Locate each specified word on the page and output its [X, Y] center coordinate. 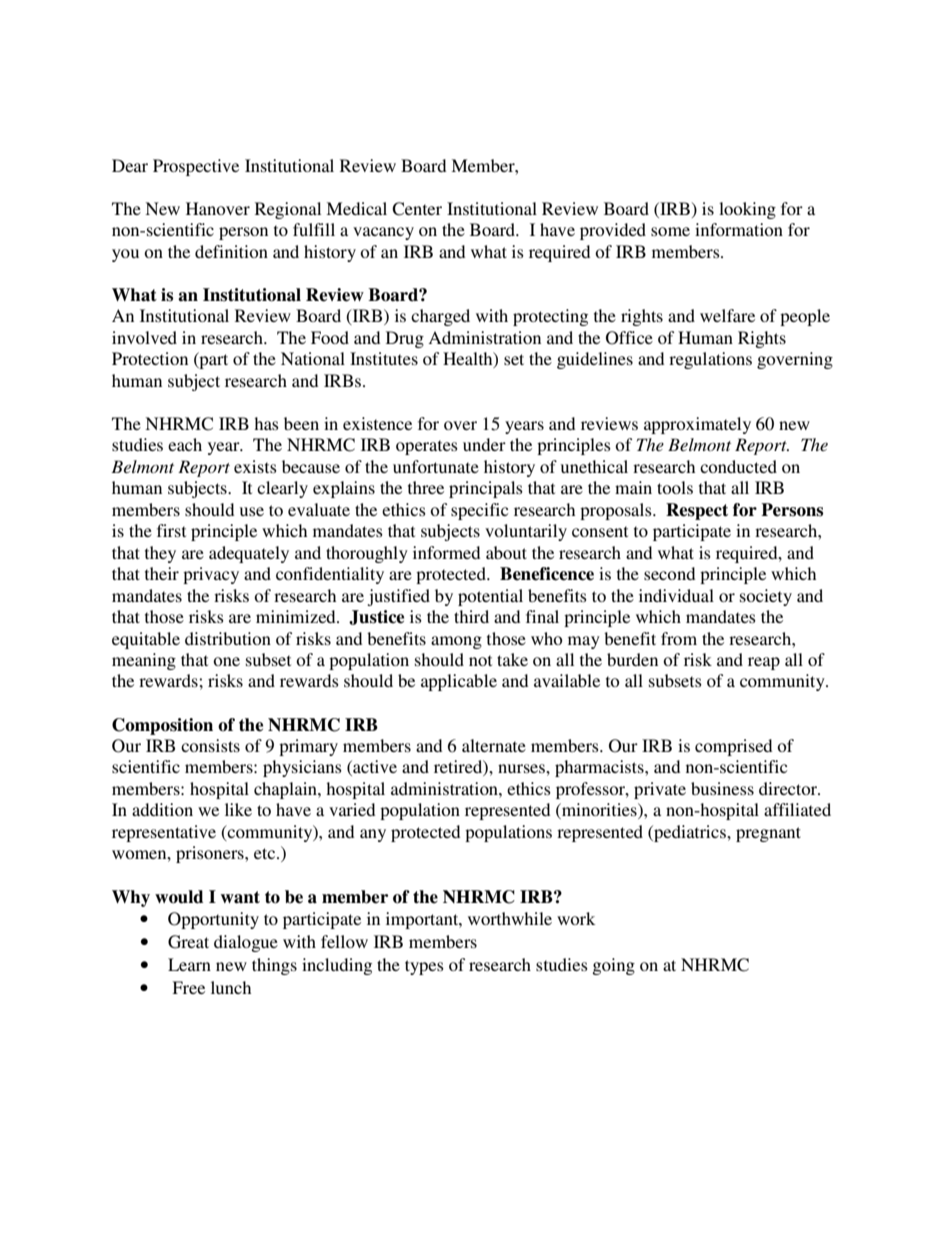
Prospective [196, 167]
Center [417, 209]
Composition [162, 726]
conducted [738, 466]
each [185, 444]
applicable [459, 682]
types [424, 967]
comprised [733, 747]
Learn [189, 964]
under [484, 444]
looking [747, 210]
